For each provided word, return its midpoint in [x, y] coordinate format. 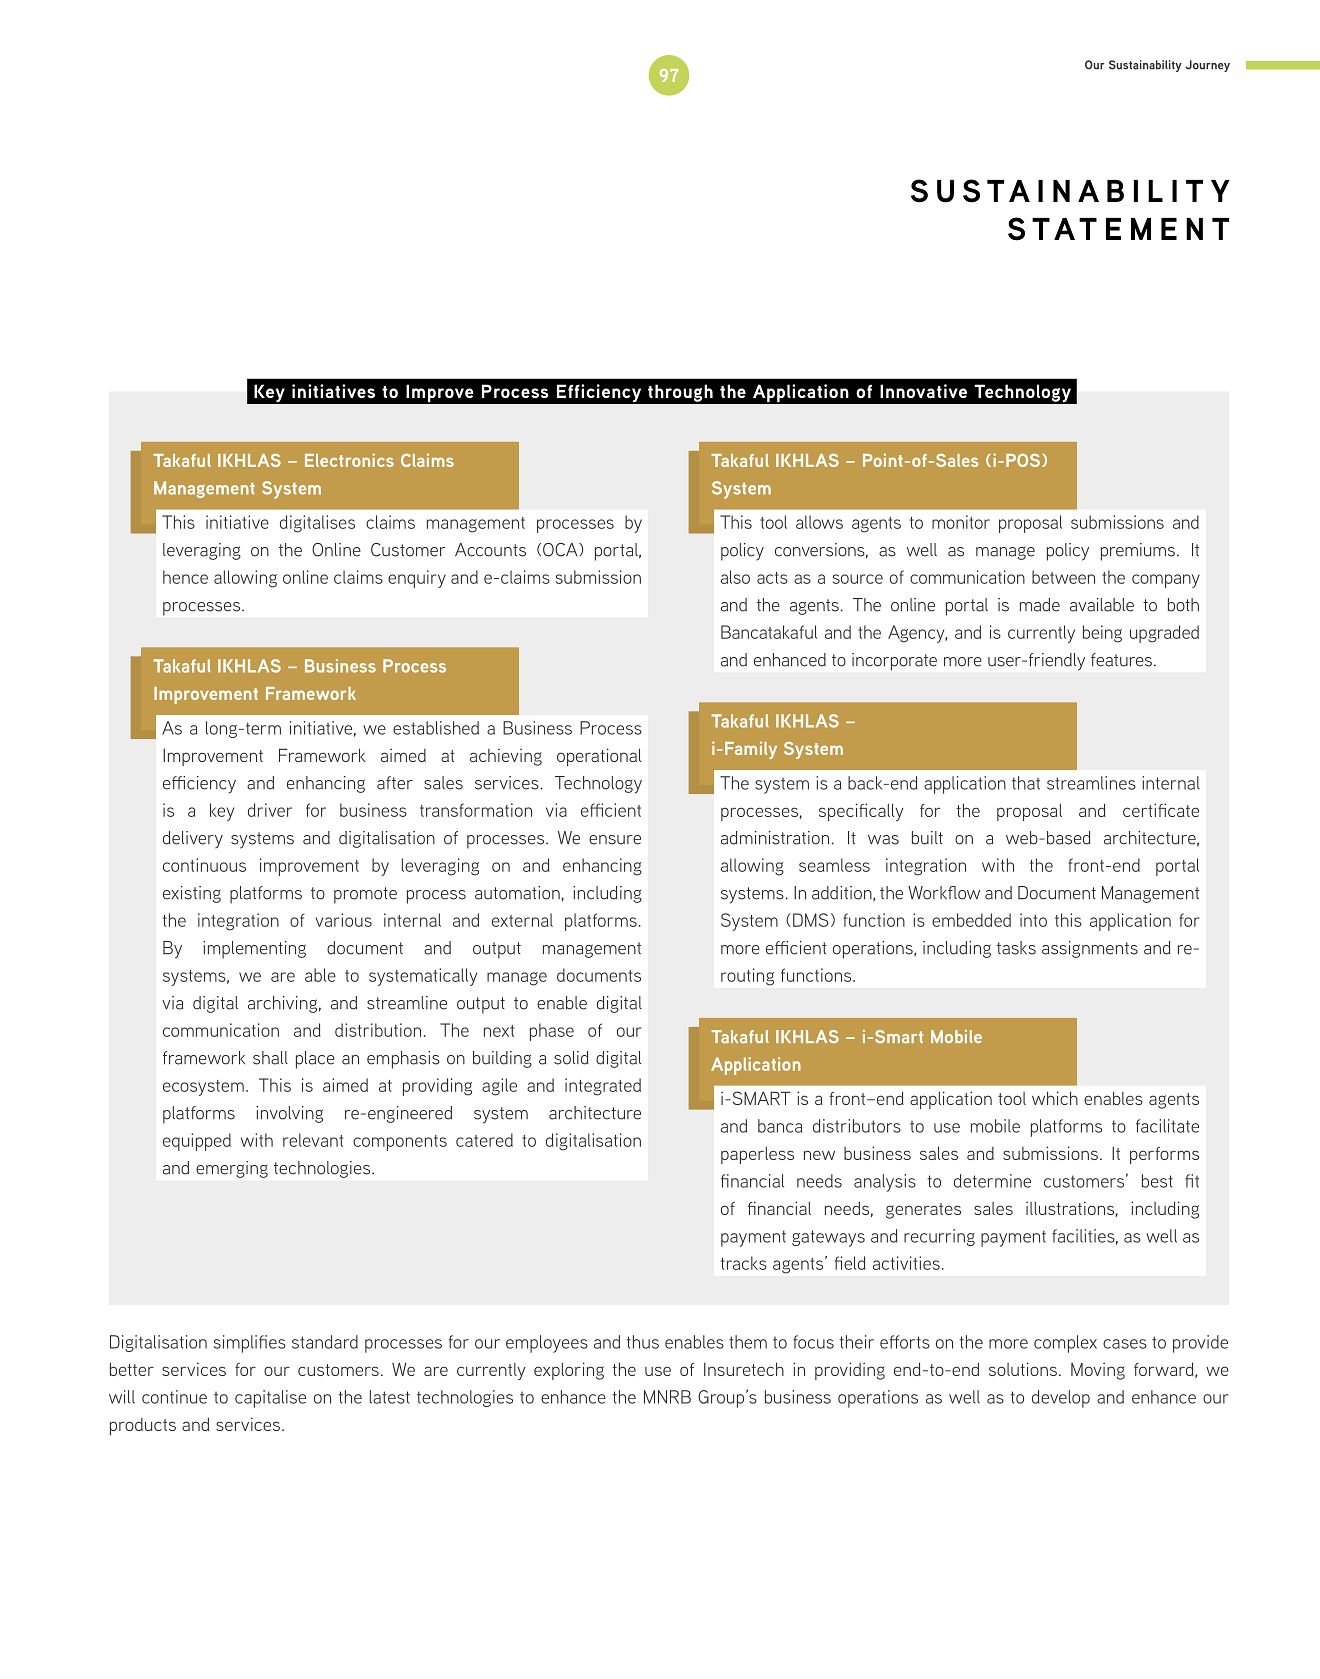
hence [185, 577]
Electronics [349, 460]
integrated [603, 1087]
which [1055, 1098]
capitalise [270, 1399]
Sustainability [1145, 66]
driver [270, 810]
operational [599, 757]
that [1026, 783]
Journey [1207, 66]
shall [270, 1058]
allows [819, 522]
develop [1061, 1399]
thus [642, 1342]
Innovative [923, 391]
